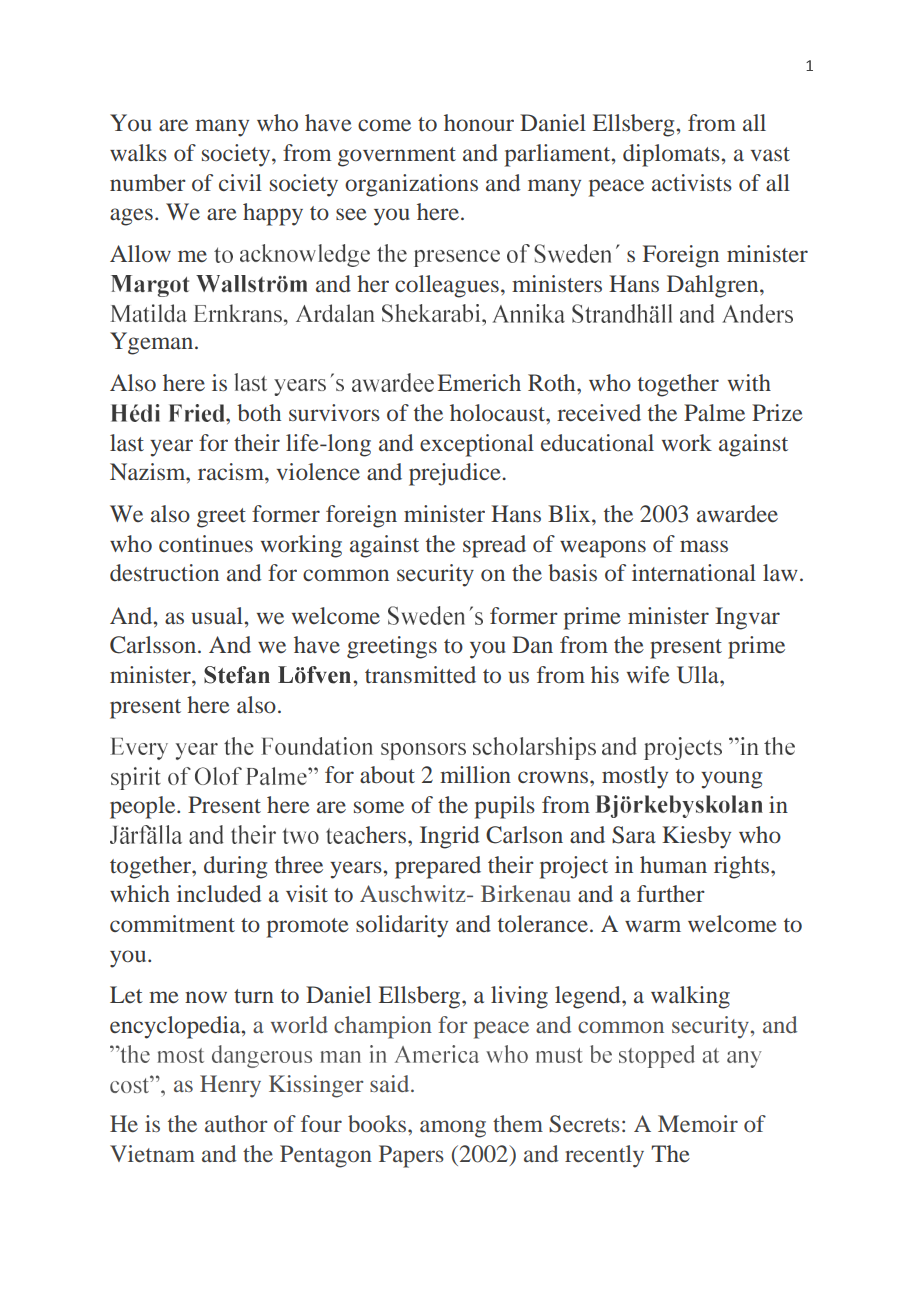 The image size is (924, 1307). Describe the element at coordinates (240, 182) in the screenshot. I see `civil` at that location.
